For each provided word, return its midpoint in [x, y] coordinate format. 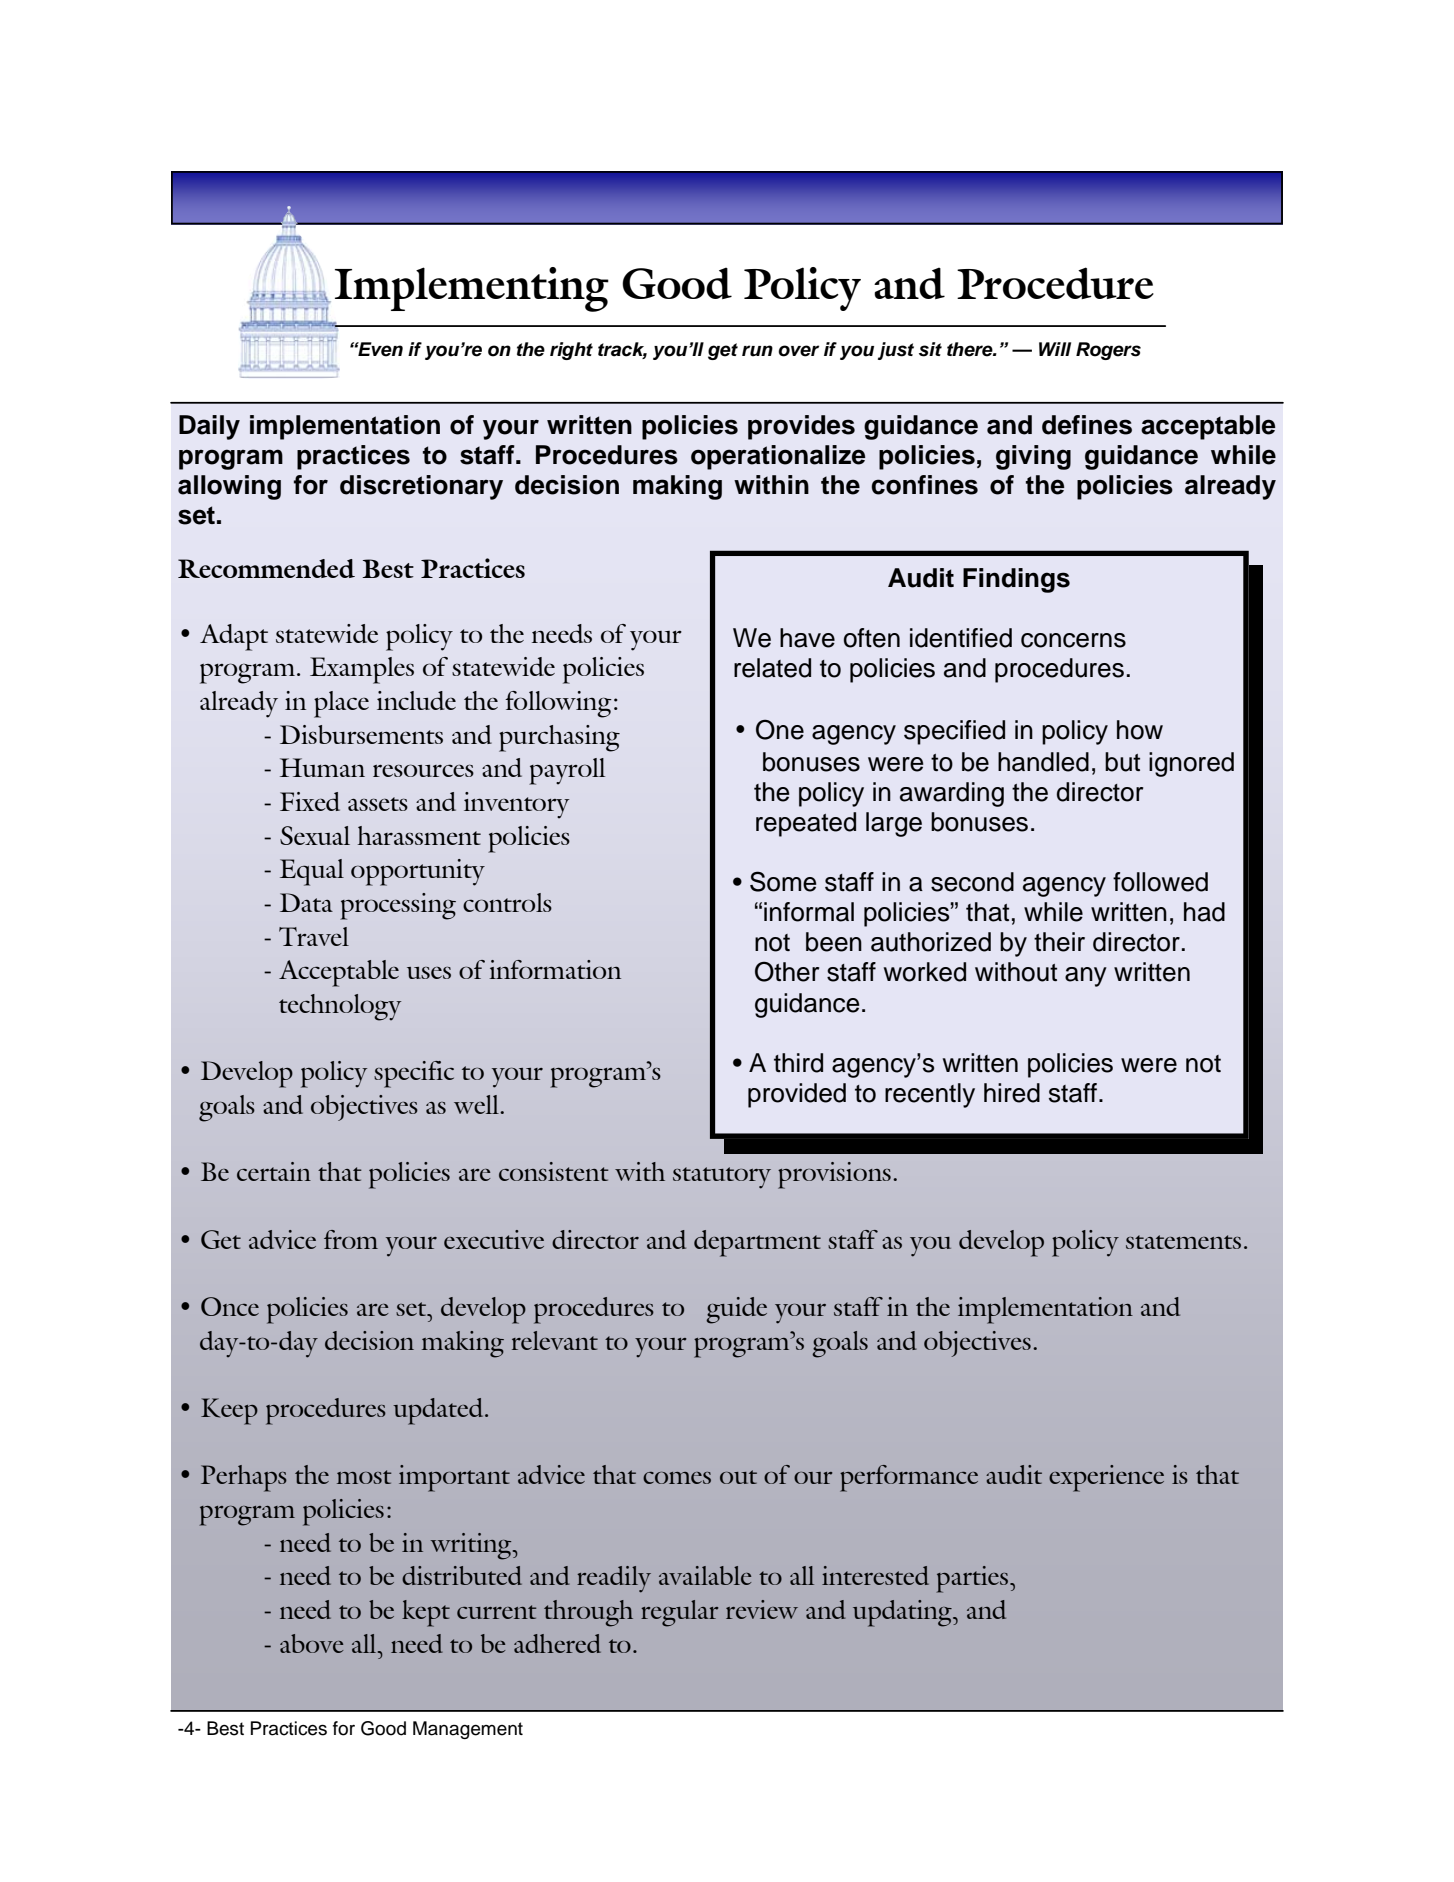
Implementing [472, 289]
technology [340, 1007]
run [757, 351]
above [311, 1643]
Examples [362, 670]
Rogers [1108, 351]
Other [787, 971]
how [1140, 730]
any [1086, 977]
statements [1183, 1242]
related [772, 668]
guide [736, 1310]
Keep [229, 1411]
